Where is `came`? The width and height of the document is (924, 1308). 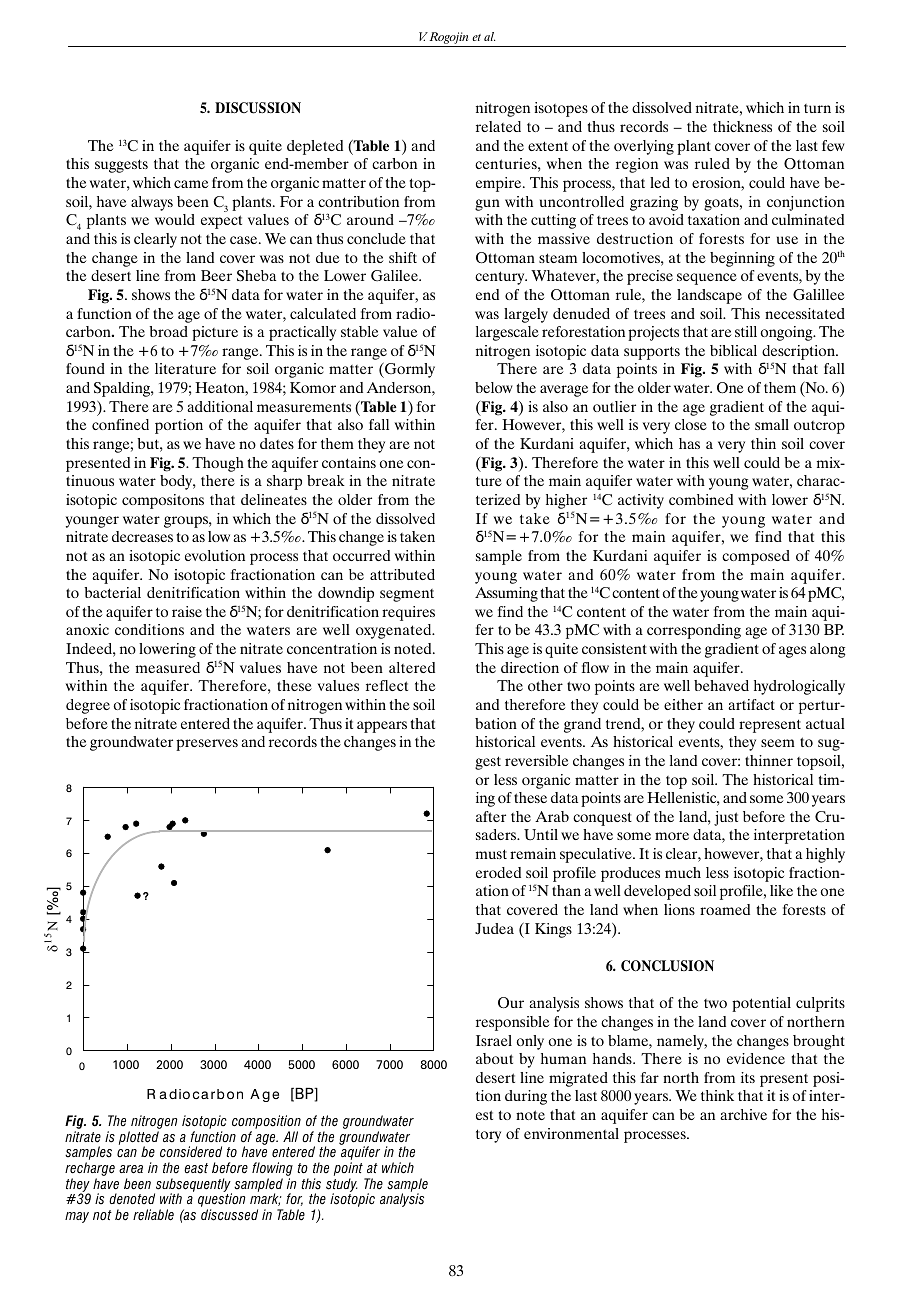
came is located at coordinates (191, 184).
